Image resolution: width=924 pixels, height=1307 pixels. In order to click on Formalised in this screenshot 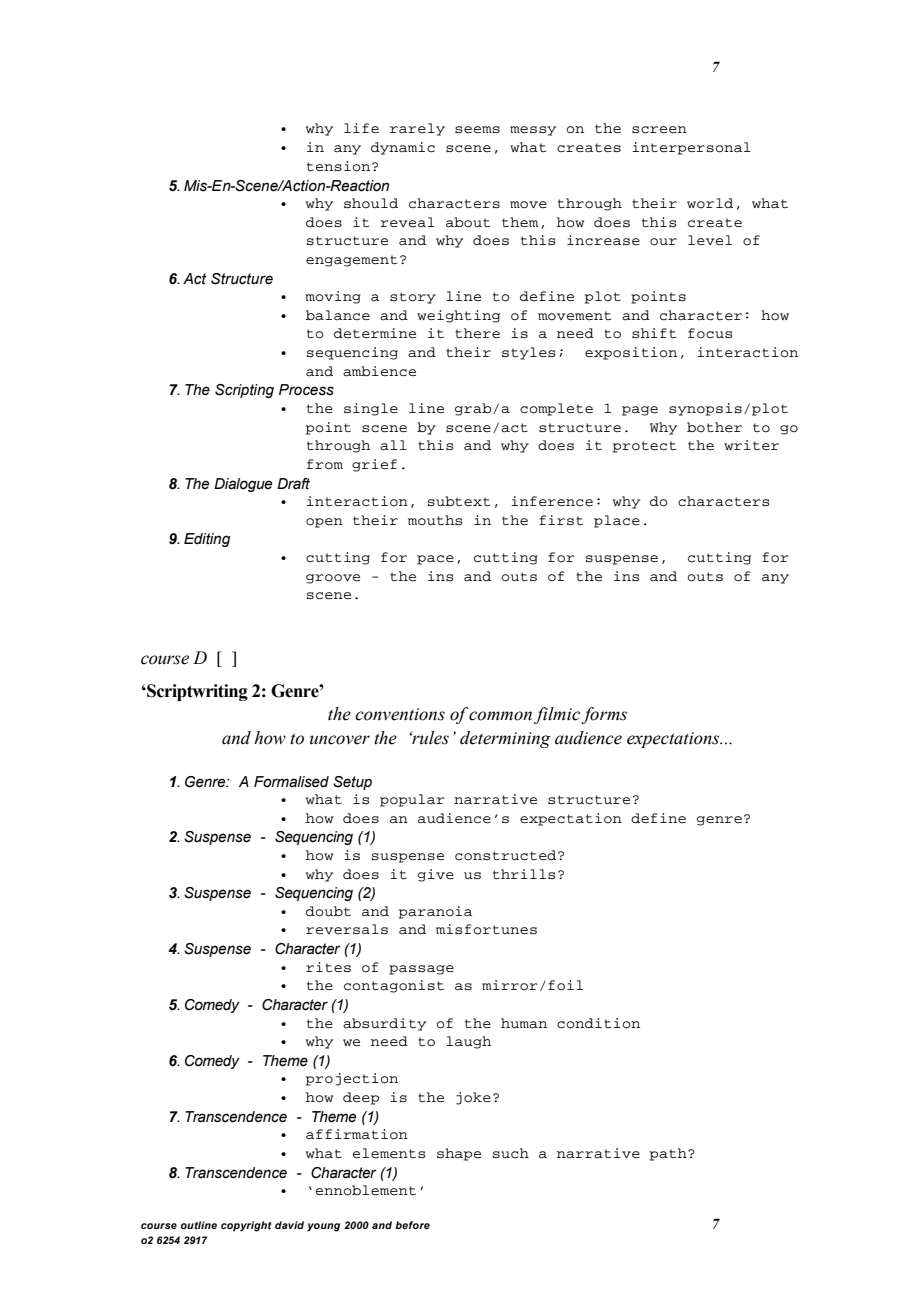, I will do `click(291, 782)`.
